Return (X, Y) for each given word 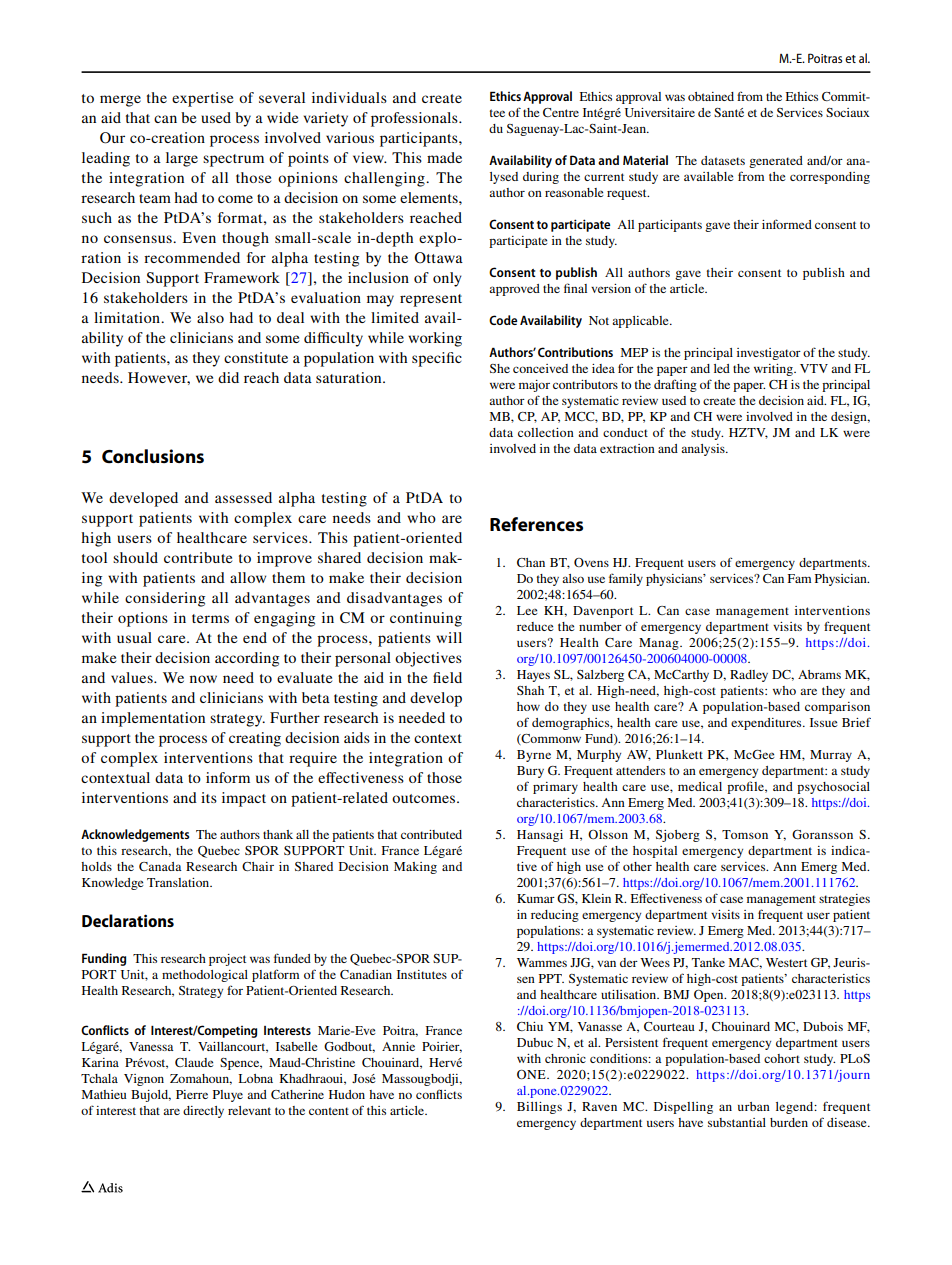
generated (776, 162)
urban (754, 1106)
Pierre (192, 1094)
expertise (202, 99)
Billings (539, 1108)
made (444, 157)
